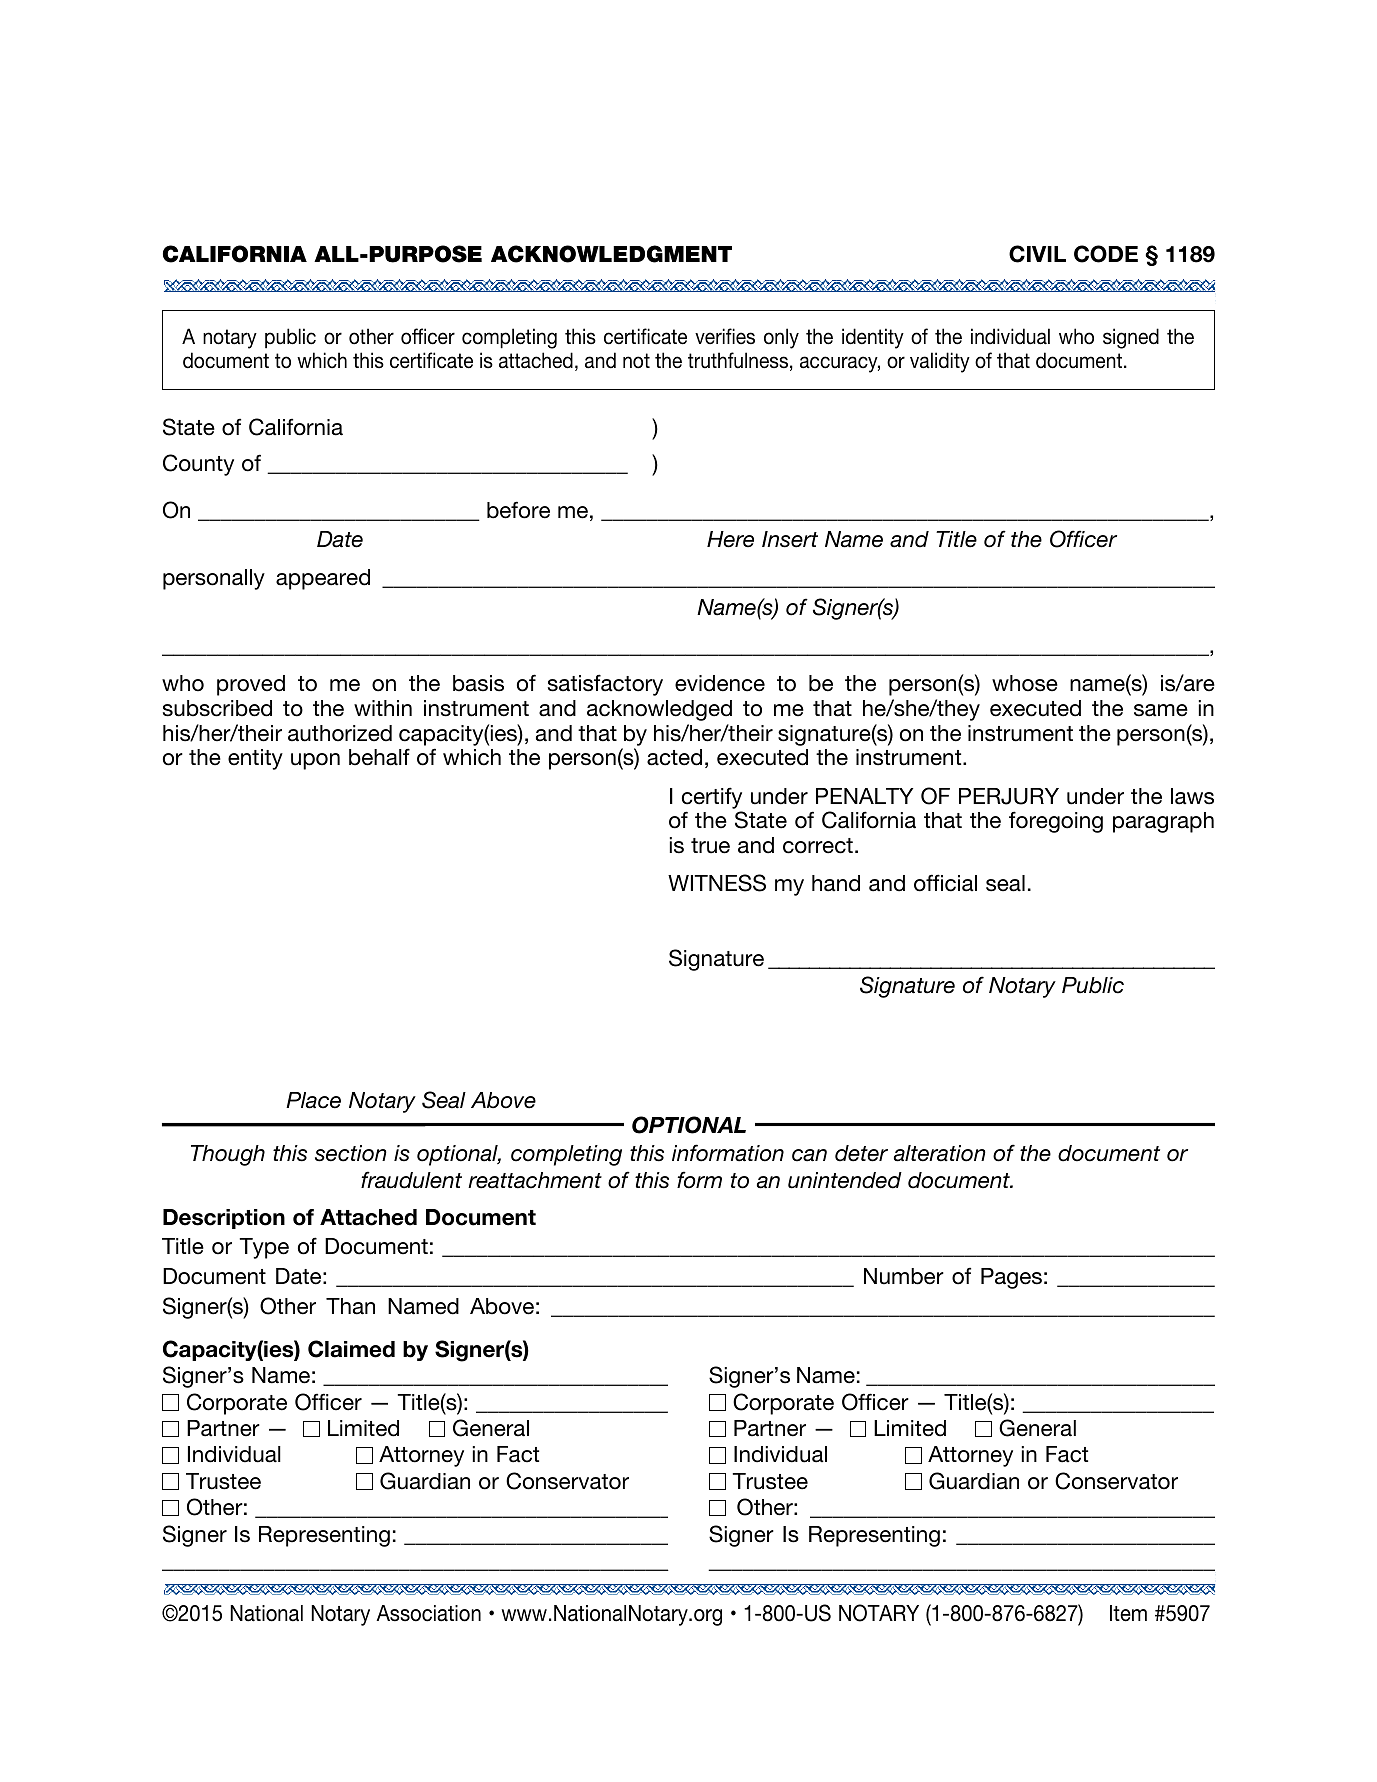  Describe the element at coordinates (198, 465) in the screenshot. I see `County` at that location.
